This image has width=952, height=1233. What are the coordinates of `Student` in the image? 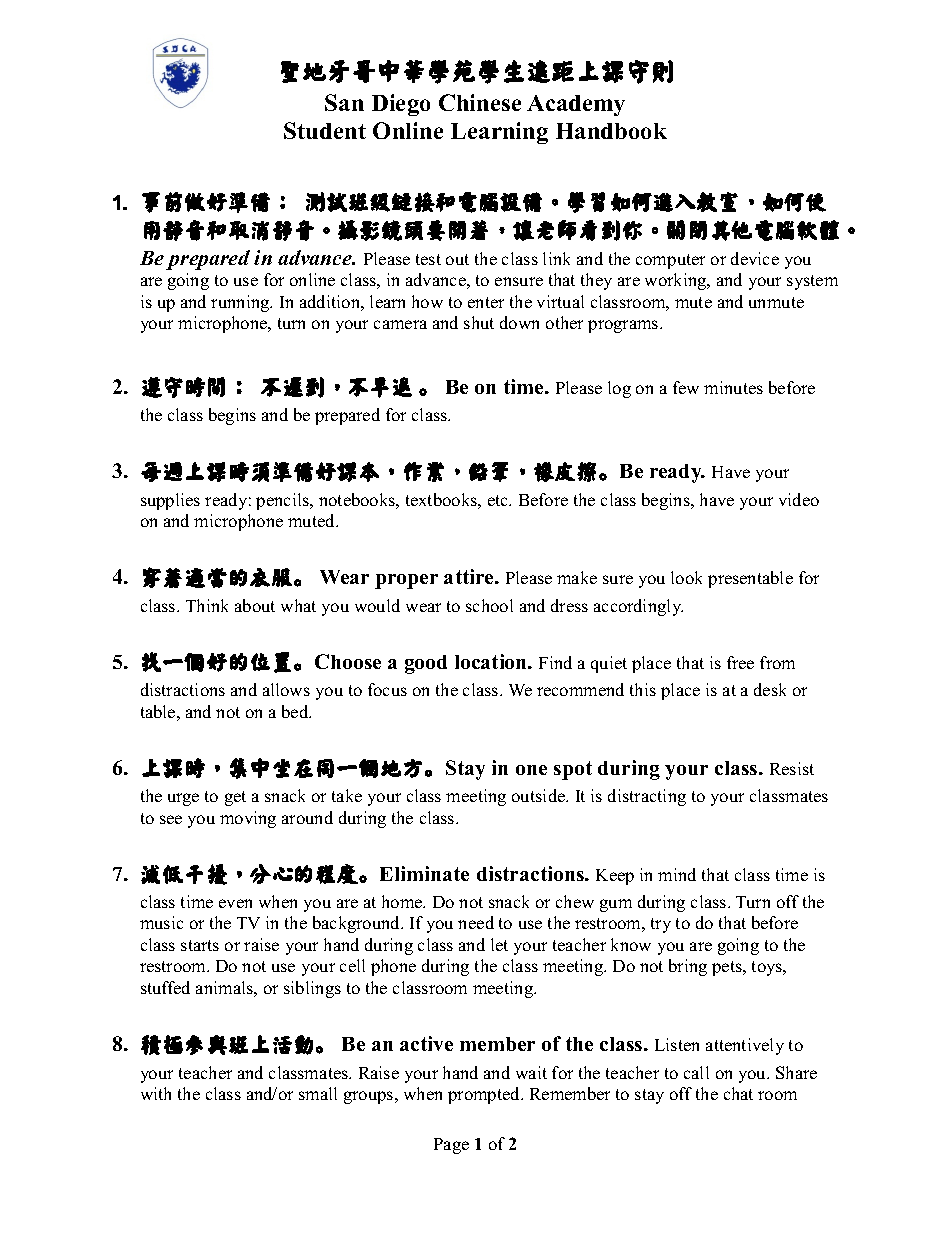 It's located at (325, 130).
